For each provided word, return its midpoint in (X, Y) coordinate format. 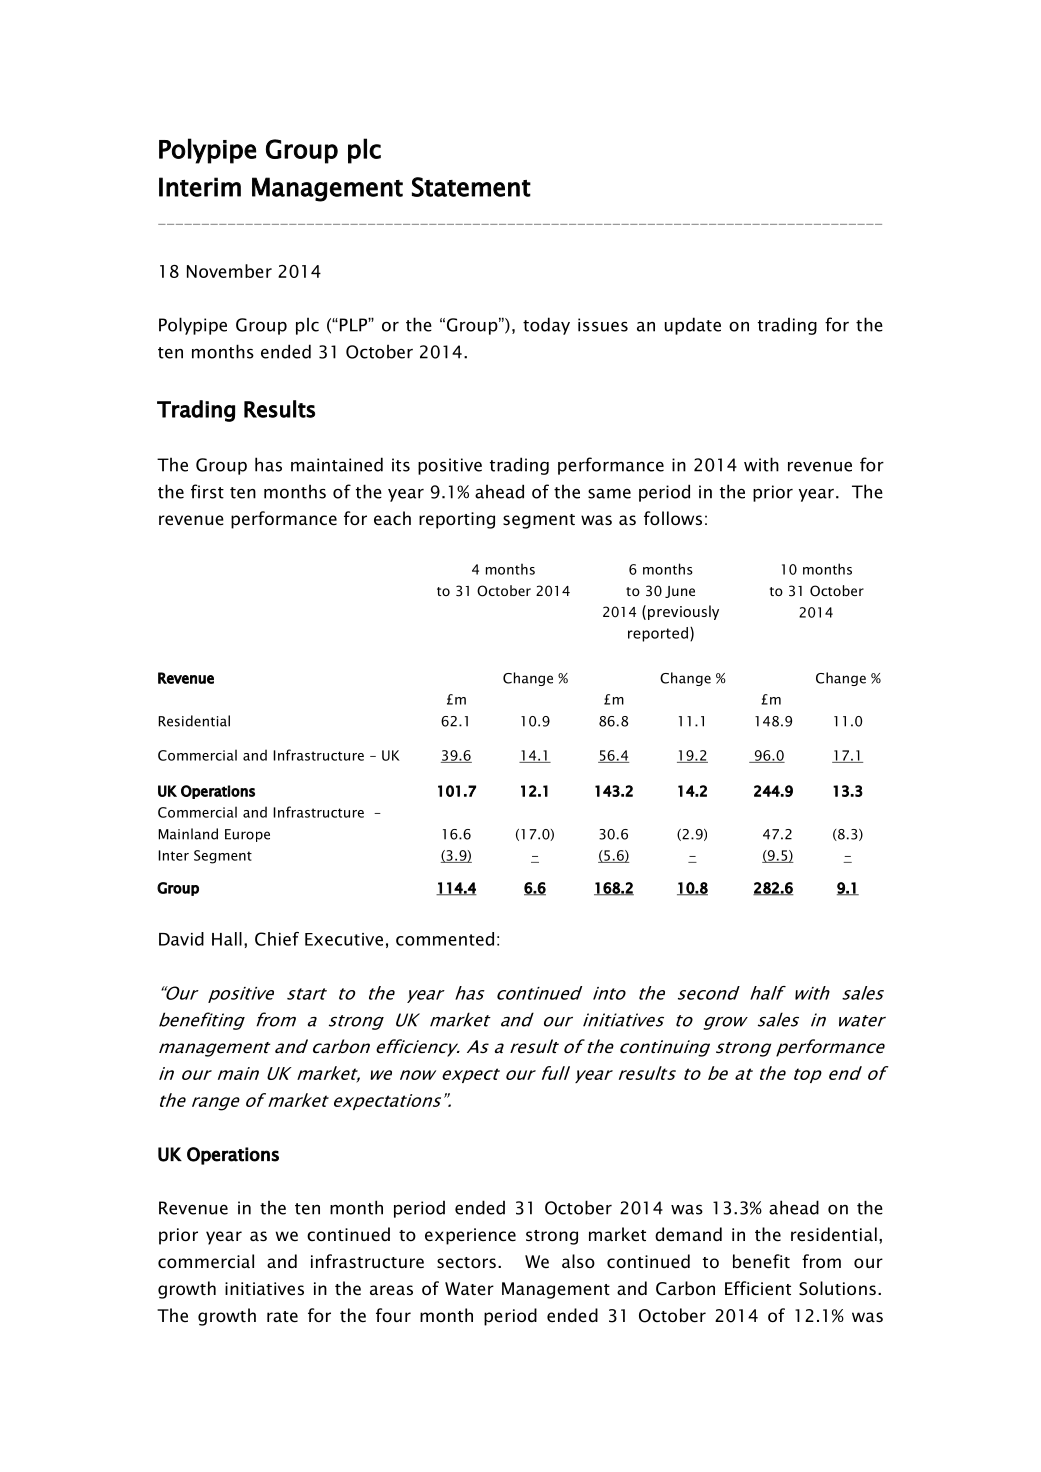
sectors (466, 1263)
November (229, 271)
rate (282, 1317)
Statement (471, 187)
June (680, 592)
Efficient (758, 1288)
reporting (457, 520)
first (207, 491)
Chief (277, 939)
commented (445, 939)
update (693, 326)
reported (659, 634)
